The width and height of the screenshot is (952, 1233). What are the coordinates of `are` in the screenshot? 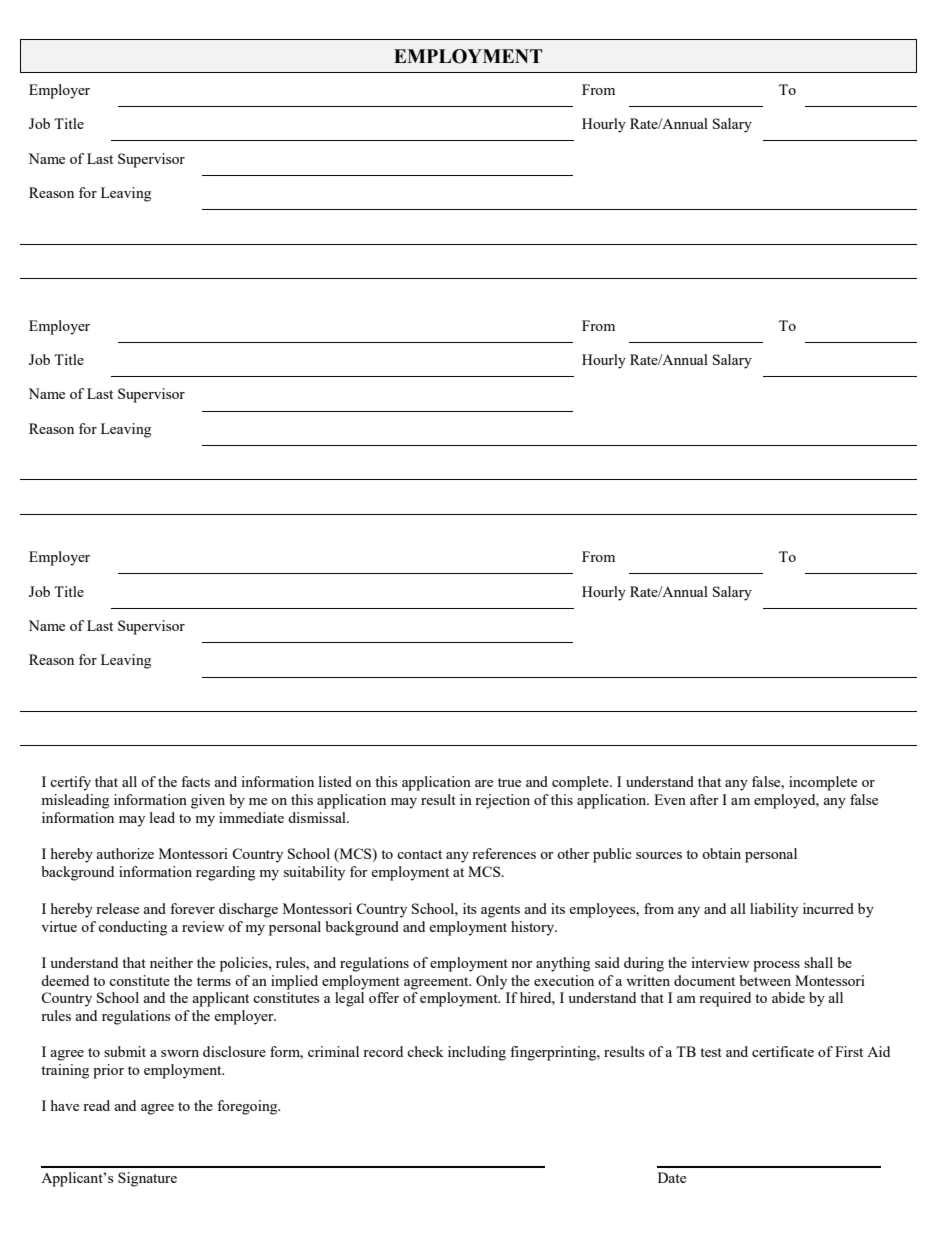 It's located at (484, 783).
